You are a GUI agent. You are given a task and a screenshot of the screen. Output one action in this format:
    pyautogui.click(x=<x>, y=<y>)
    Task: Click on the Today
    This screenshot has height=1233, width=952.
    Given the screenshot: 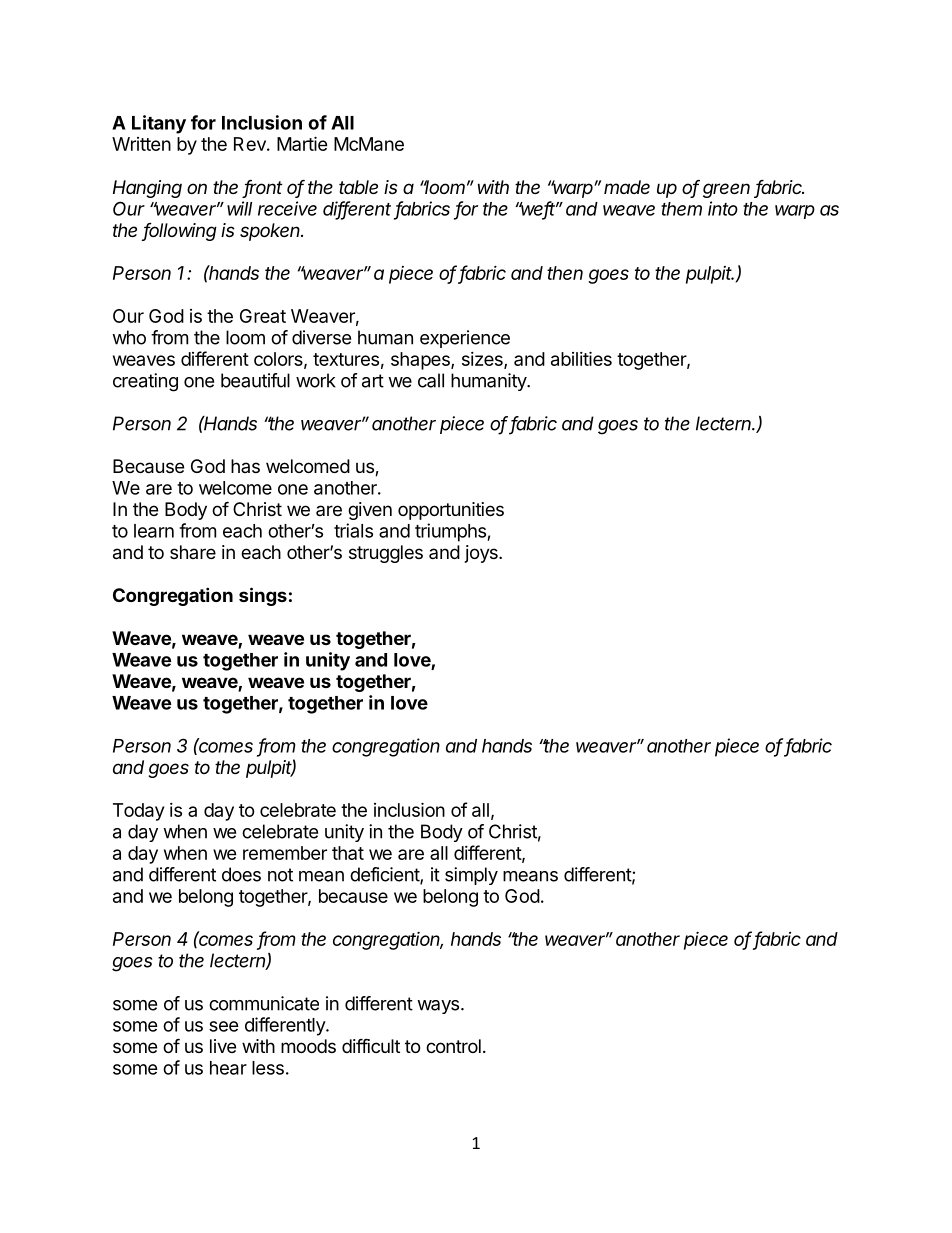 What is the action you would take?
    pyautogui.click(x=138, y=812)
